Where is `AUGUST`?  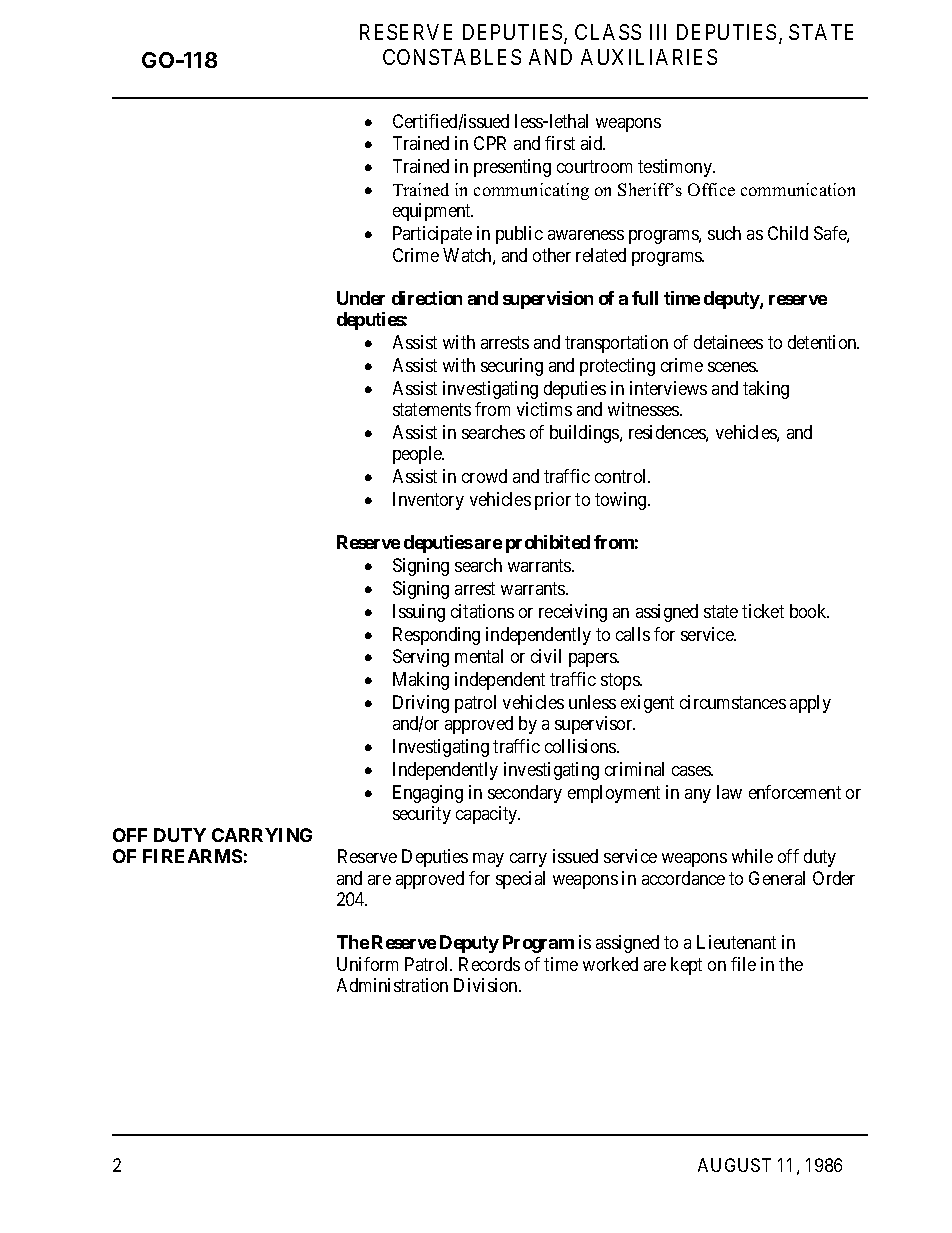
AUGUST is located at coordinates (734, 1165).
